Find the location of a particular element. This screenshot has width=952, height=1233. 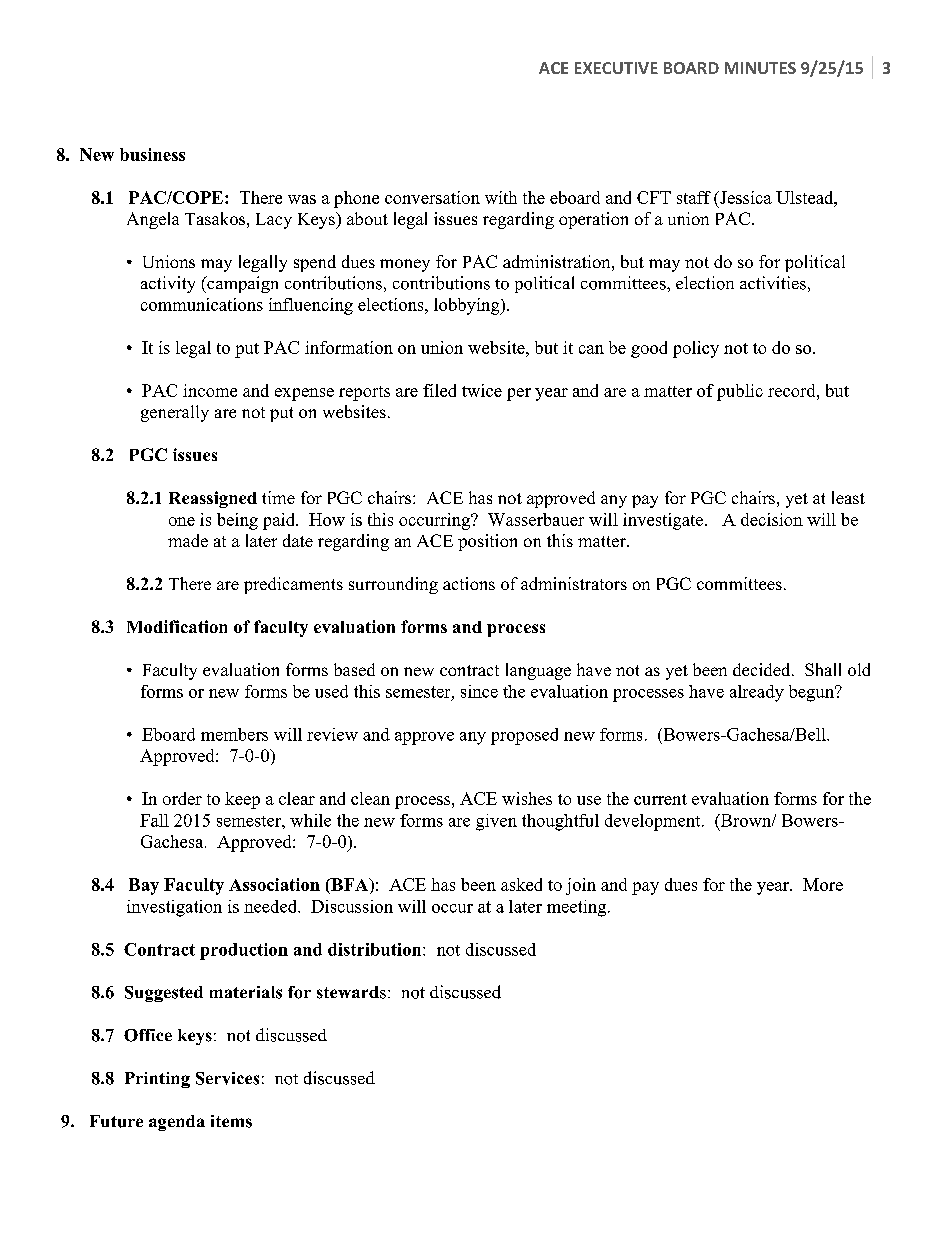

twice is located at coordinates (482, 390).
